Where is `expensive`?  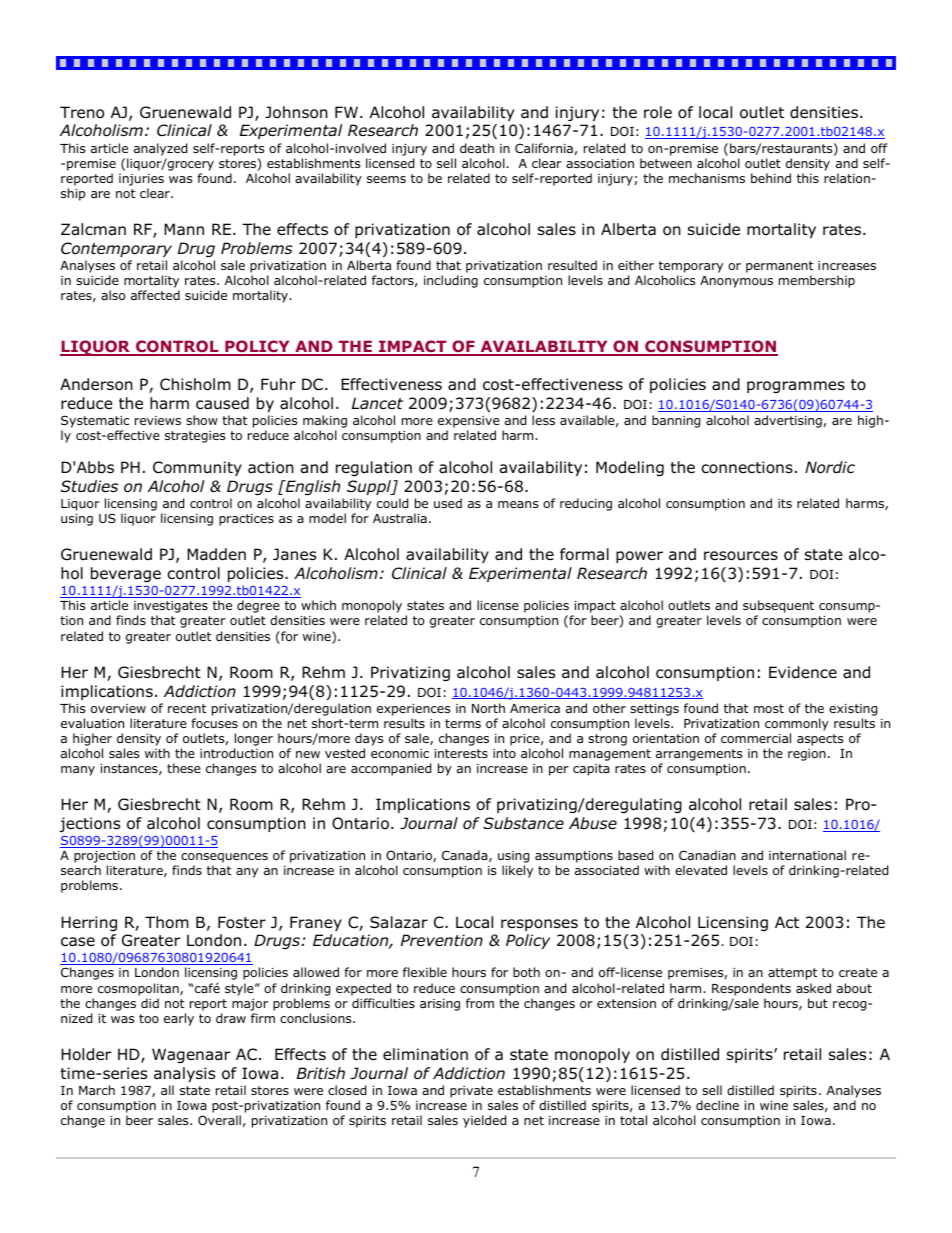
expensive is located at coordinates (469, 422).
